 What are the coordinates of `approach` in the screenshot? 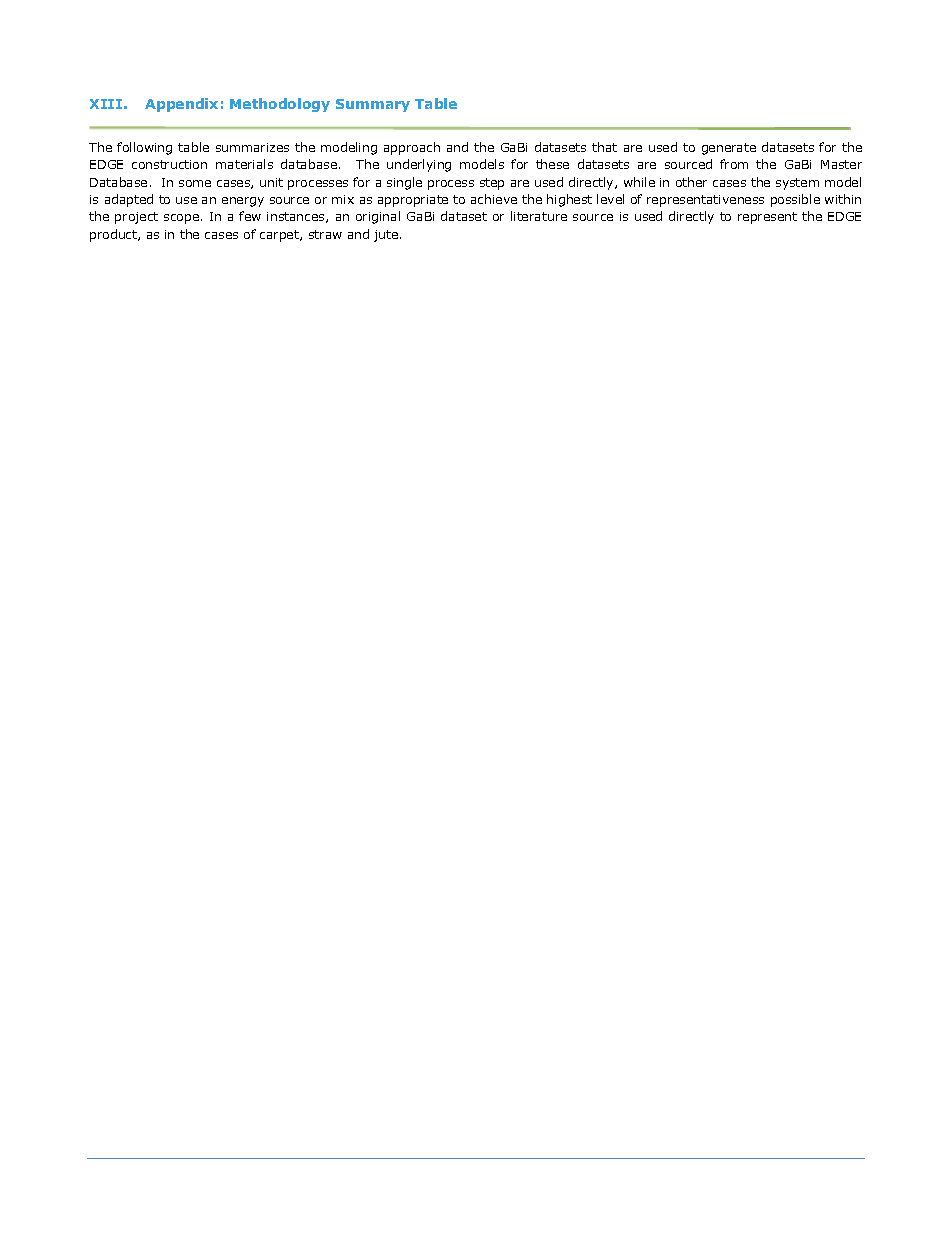 It's located at (412, 148).
